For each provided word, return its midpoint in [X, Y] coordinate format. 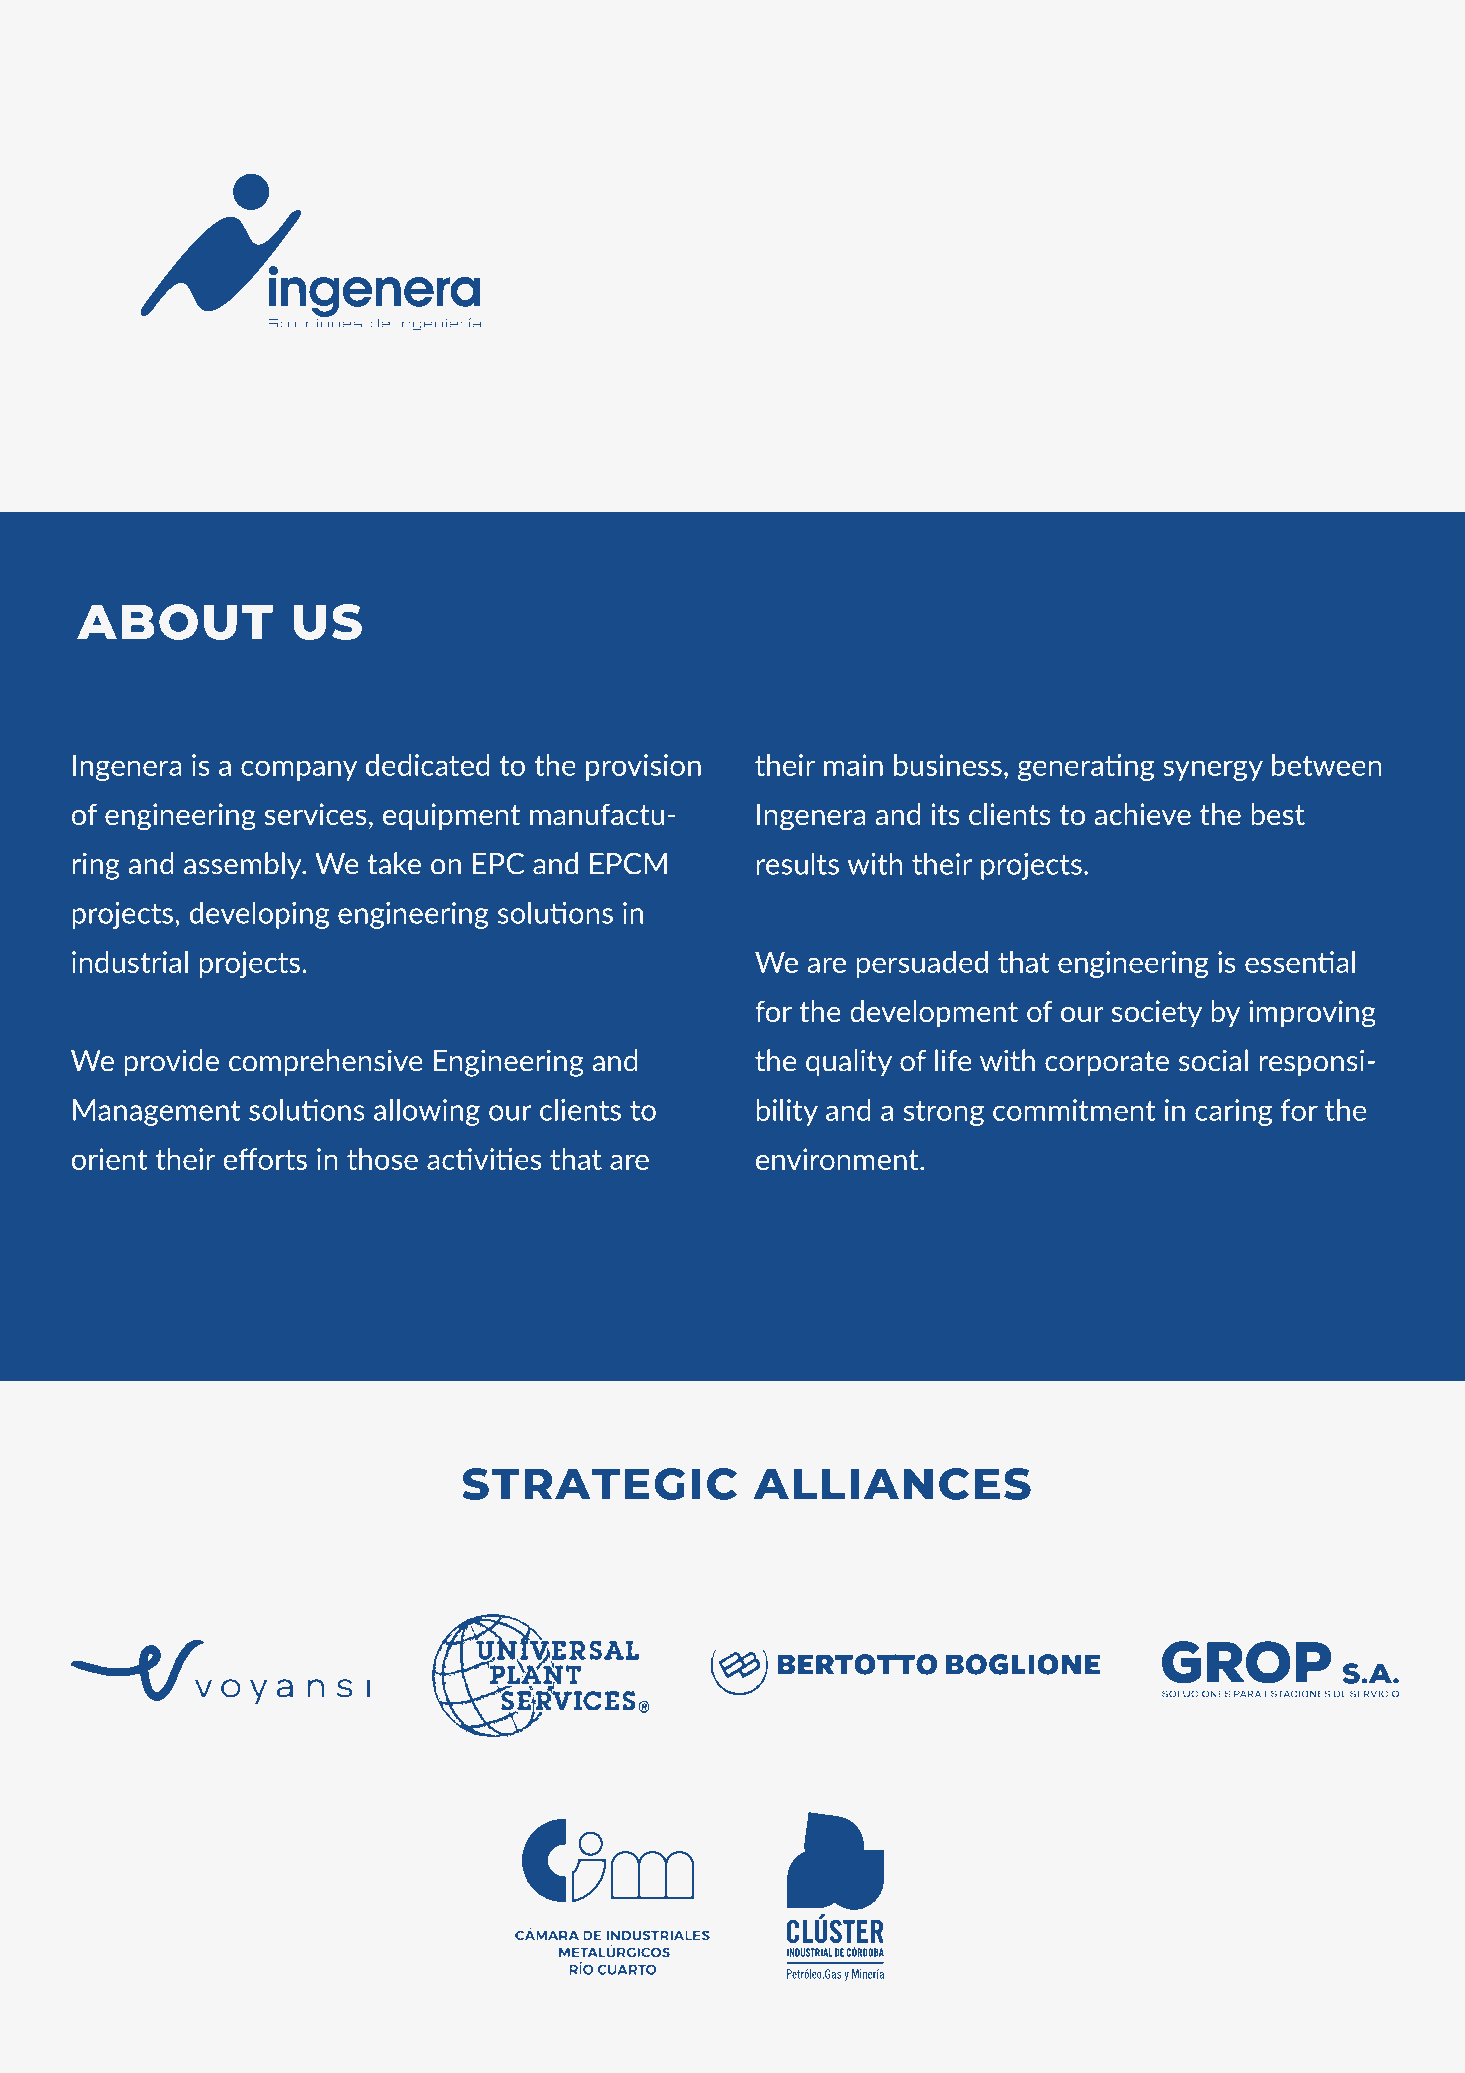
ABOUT [175, 622]
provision [643, 767]
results [798, 864]
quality [849, 1063]
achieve [1143, 814]
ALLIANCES [892, 1484]
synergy [1213, 770]
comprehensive [326, 1063]
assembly [244, 866]
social [1213, 1060]
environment [838, 1159]
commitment [1074, 1110]
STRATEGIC [599, 1484]
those [382, 1159]
